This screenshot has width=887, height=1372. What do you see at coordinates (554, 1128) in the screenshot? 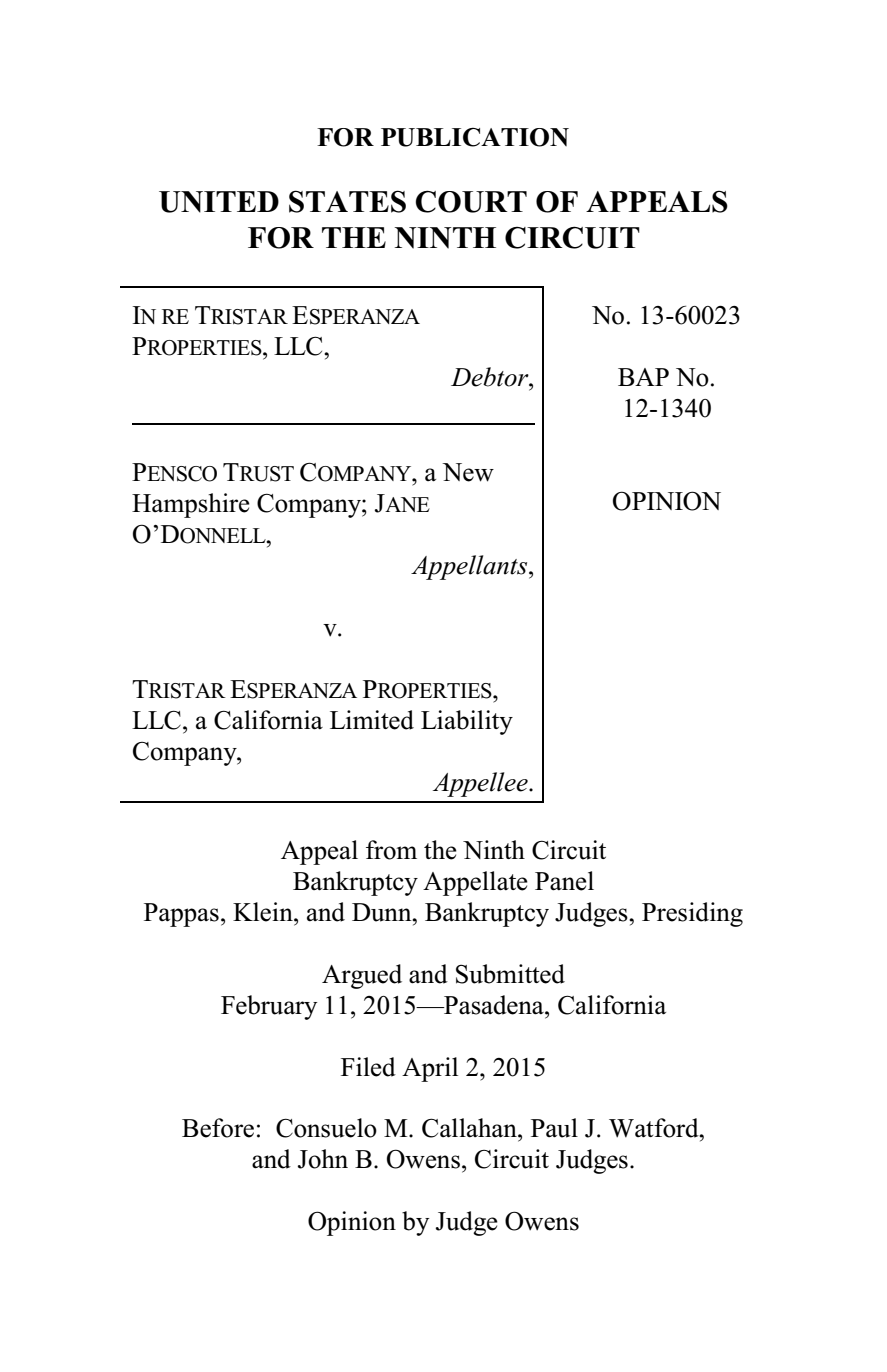
I see `Paul` at bounding box center [554, 1128].
